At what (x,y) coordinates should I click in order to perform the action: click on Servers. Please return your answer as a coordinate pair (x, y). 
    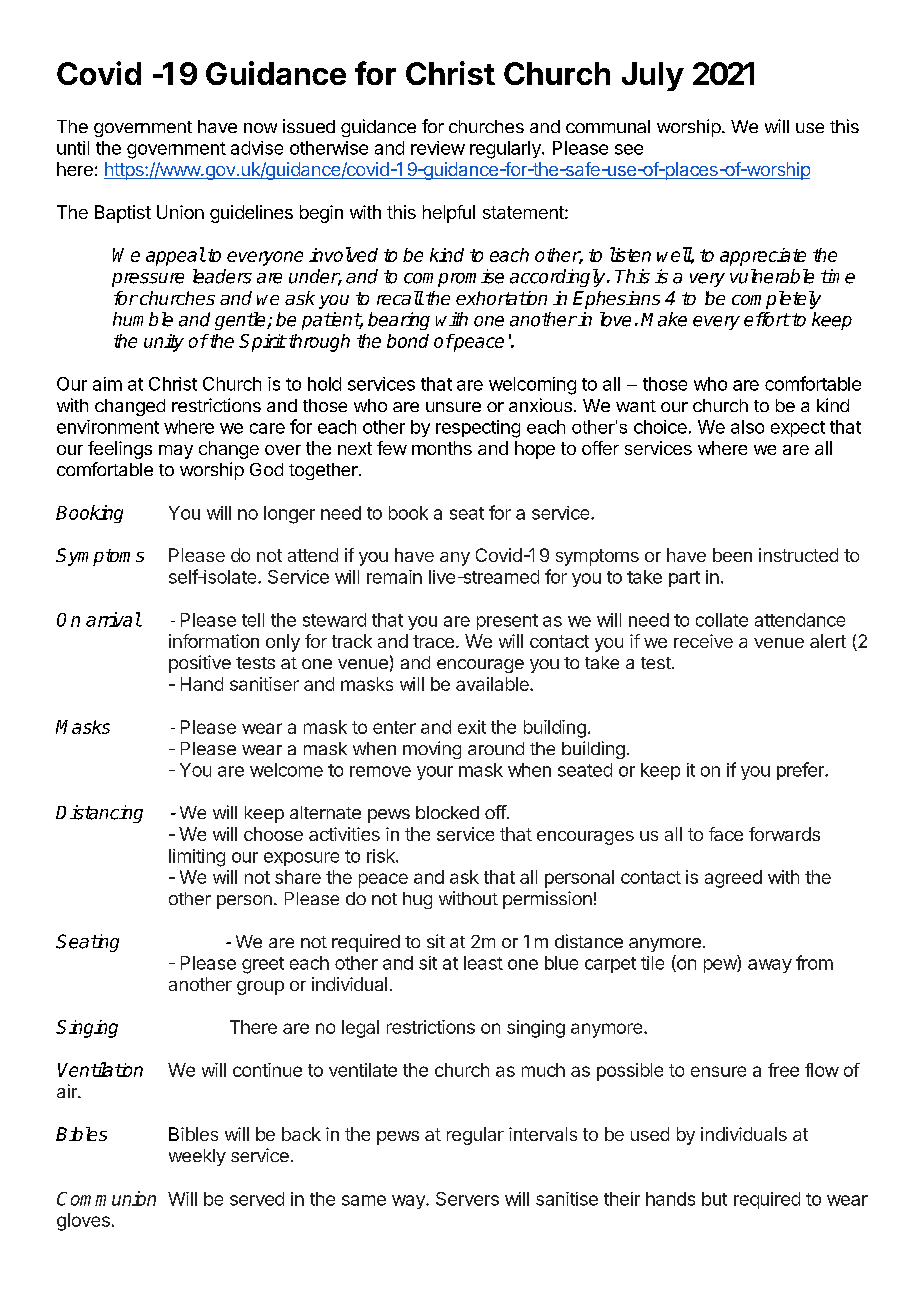
    Looking at the image, I should click on (467, 1199).
